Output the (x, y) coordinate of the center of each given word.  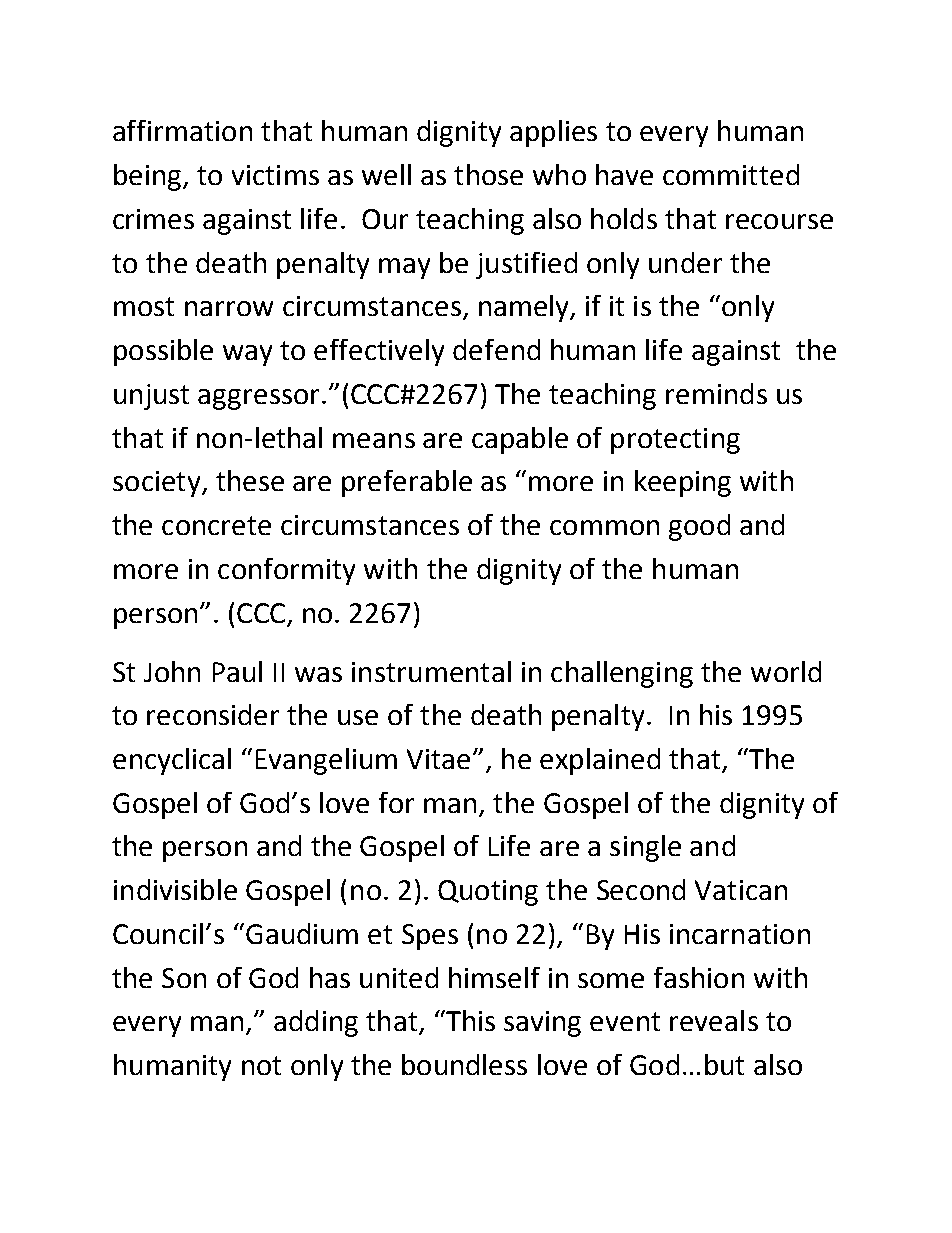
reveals (714, 1020)
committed (731, 174)
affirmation (182, 130)
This (469, 1020)
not (261, 1065)
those (488, 174)
